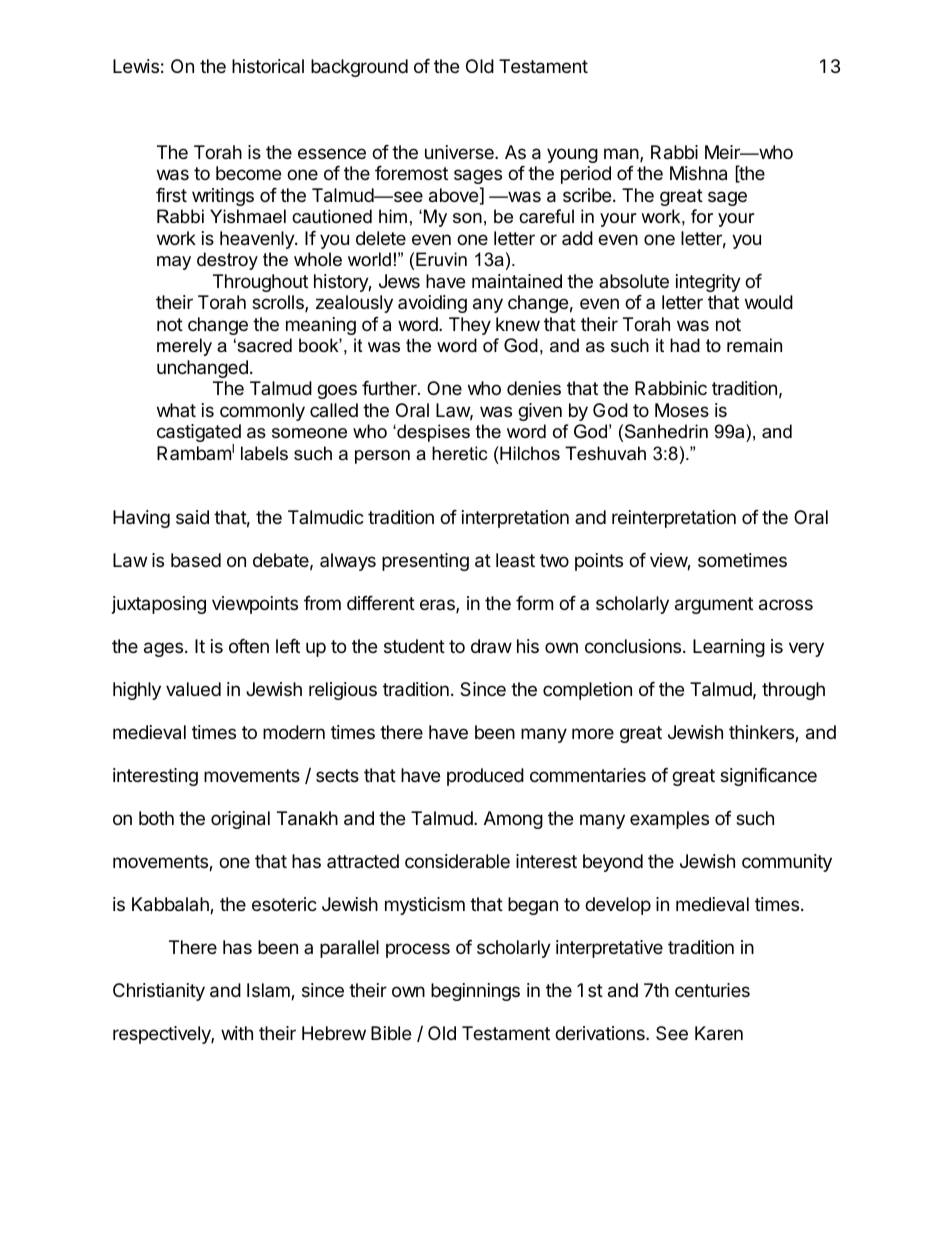  What do you see at coordinates (708, 283) in the screenshot?
I see `integrity` at bounding box center [708, 283].
